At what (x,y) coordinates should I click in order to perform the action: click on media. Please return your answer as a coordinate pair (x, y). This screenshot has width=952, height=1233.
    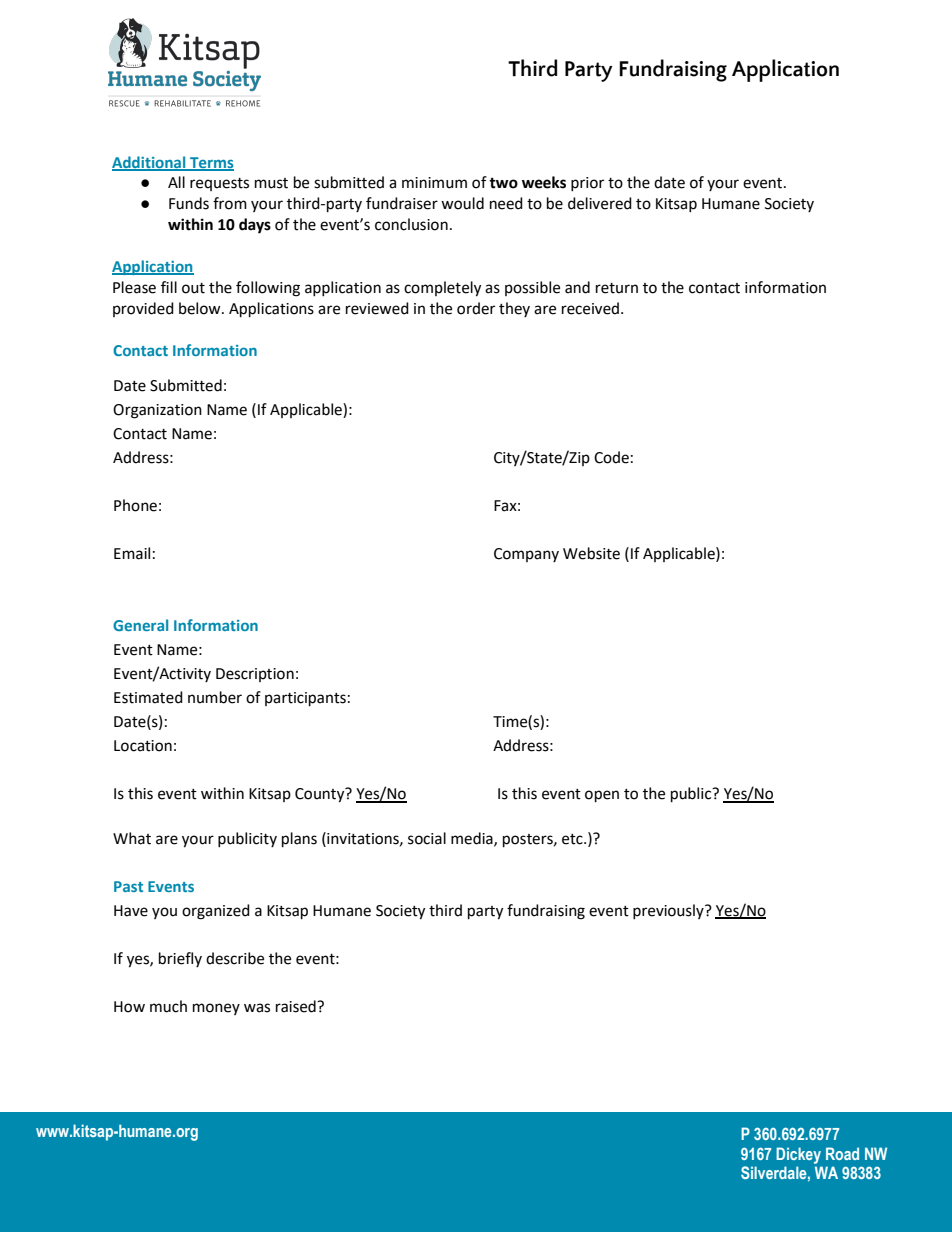
    Looking at the image, I should click on (473, 839).
